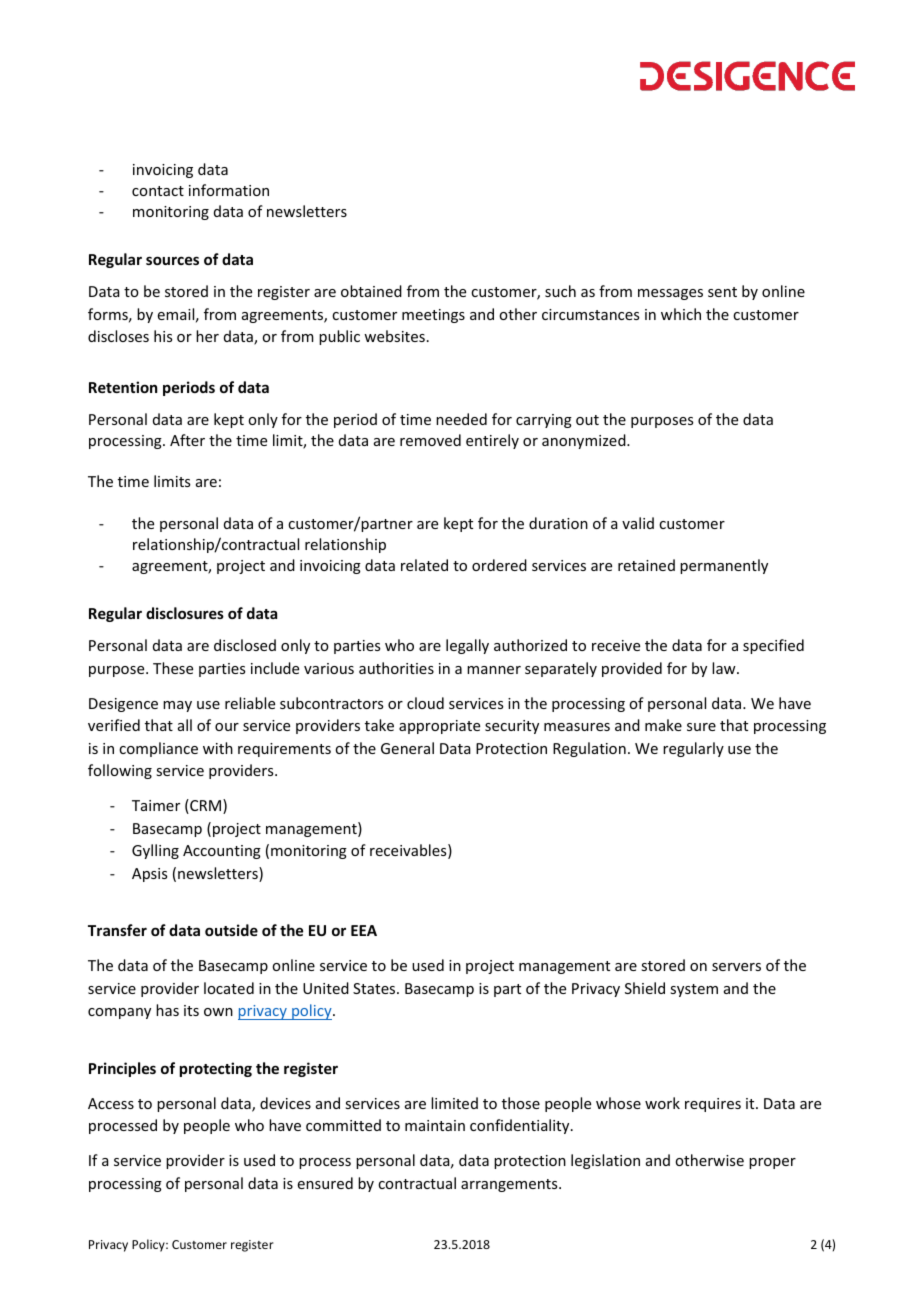 Image resolution: width=924 pixels, height=1308 pixels. What do you see at coordinates (435, 1125) in the screenshot?
I see `maintain` at bounding box center [435, 1125].
